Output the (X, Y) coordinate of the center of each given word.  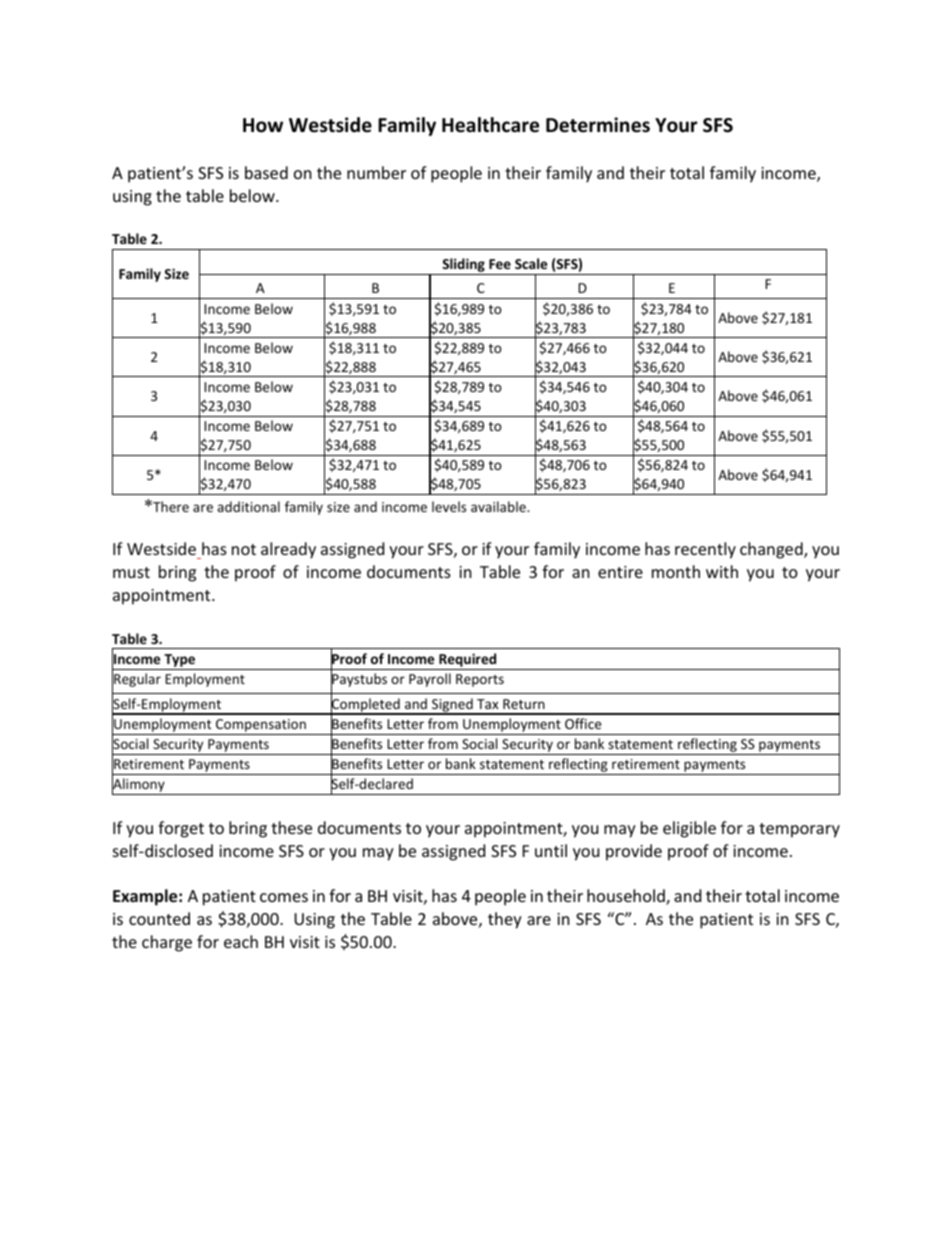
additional (248, 506)
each (241, 941)
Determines (598, 125)
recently (705, 550)
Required (468, 661)
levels (449, 506)
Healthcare (490, 125)
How (263, 125)
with (722, 571)
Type (180, 662)
